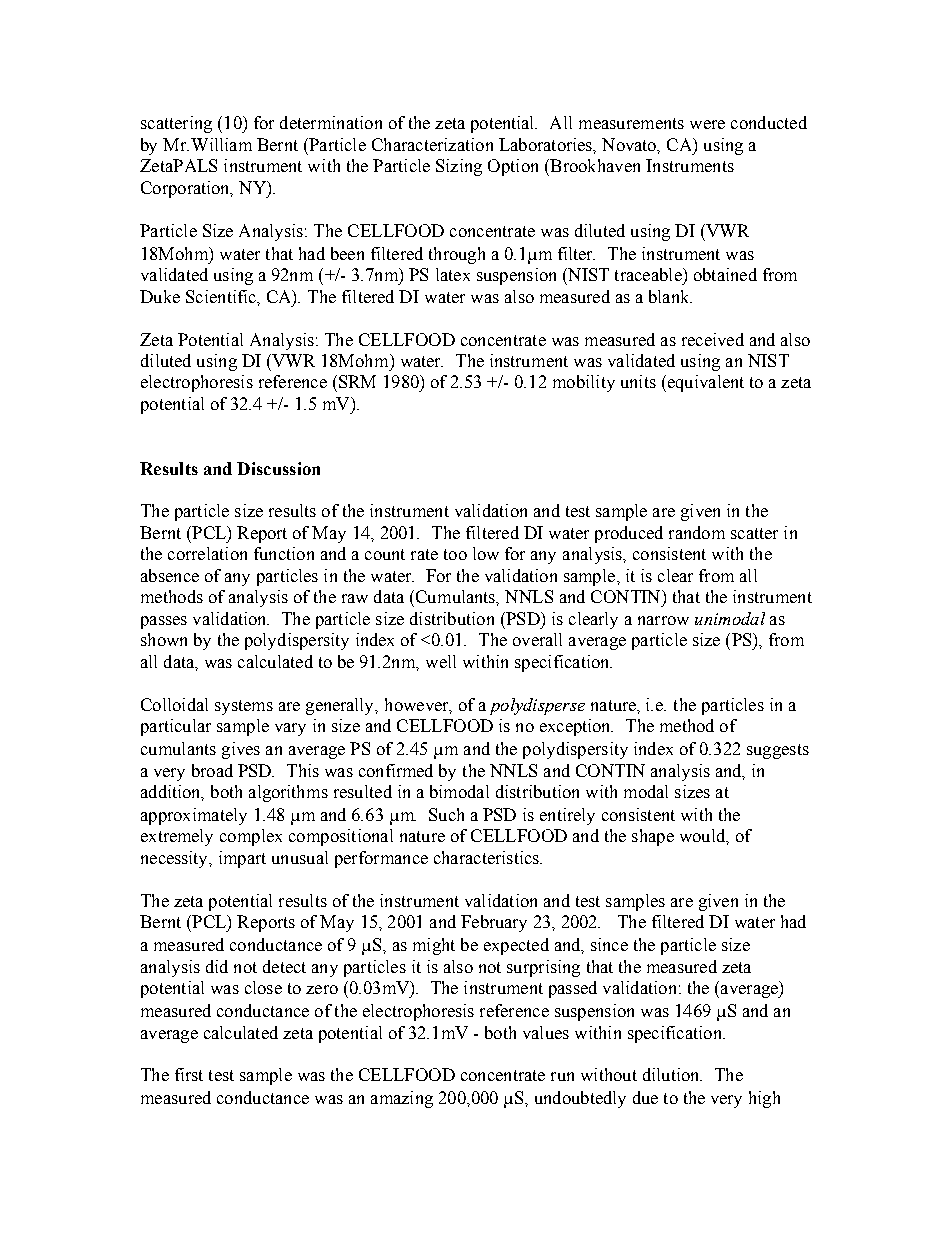  I want to click on first, so click(189, 1074).
